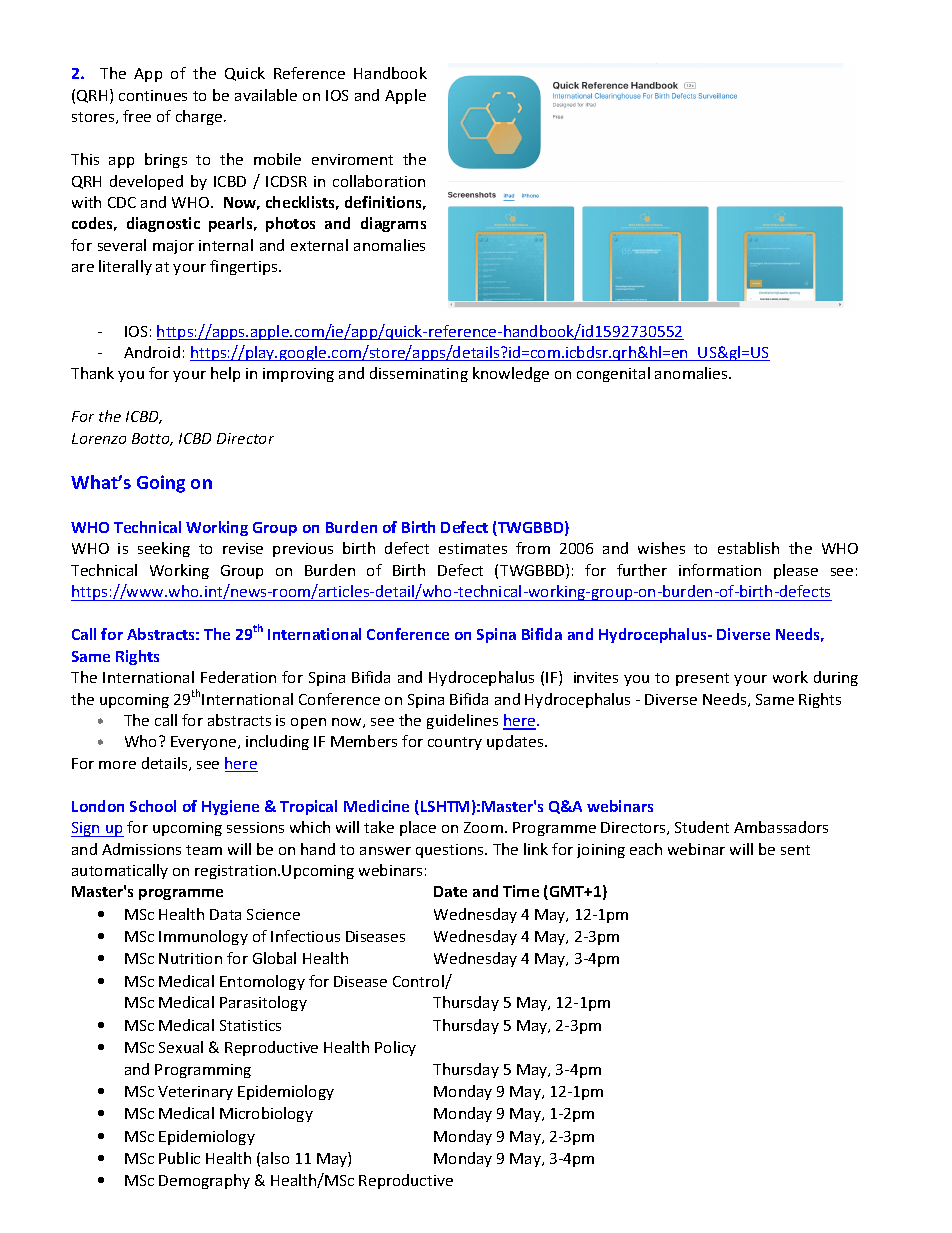 The image size is (952, 1233). What do you see at coordinates (179, 1158) in the screenshot?
I see `Public` at bounding box center [179, 1158].
